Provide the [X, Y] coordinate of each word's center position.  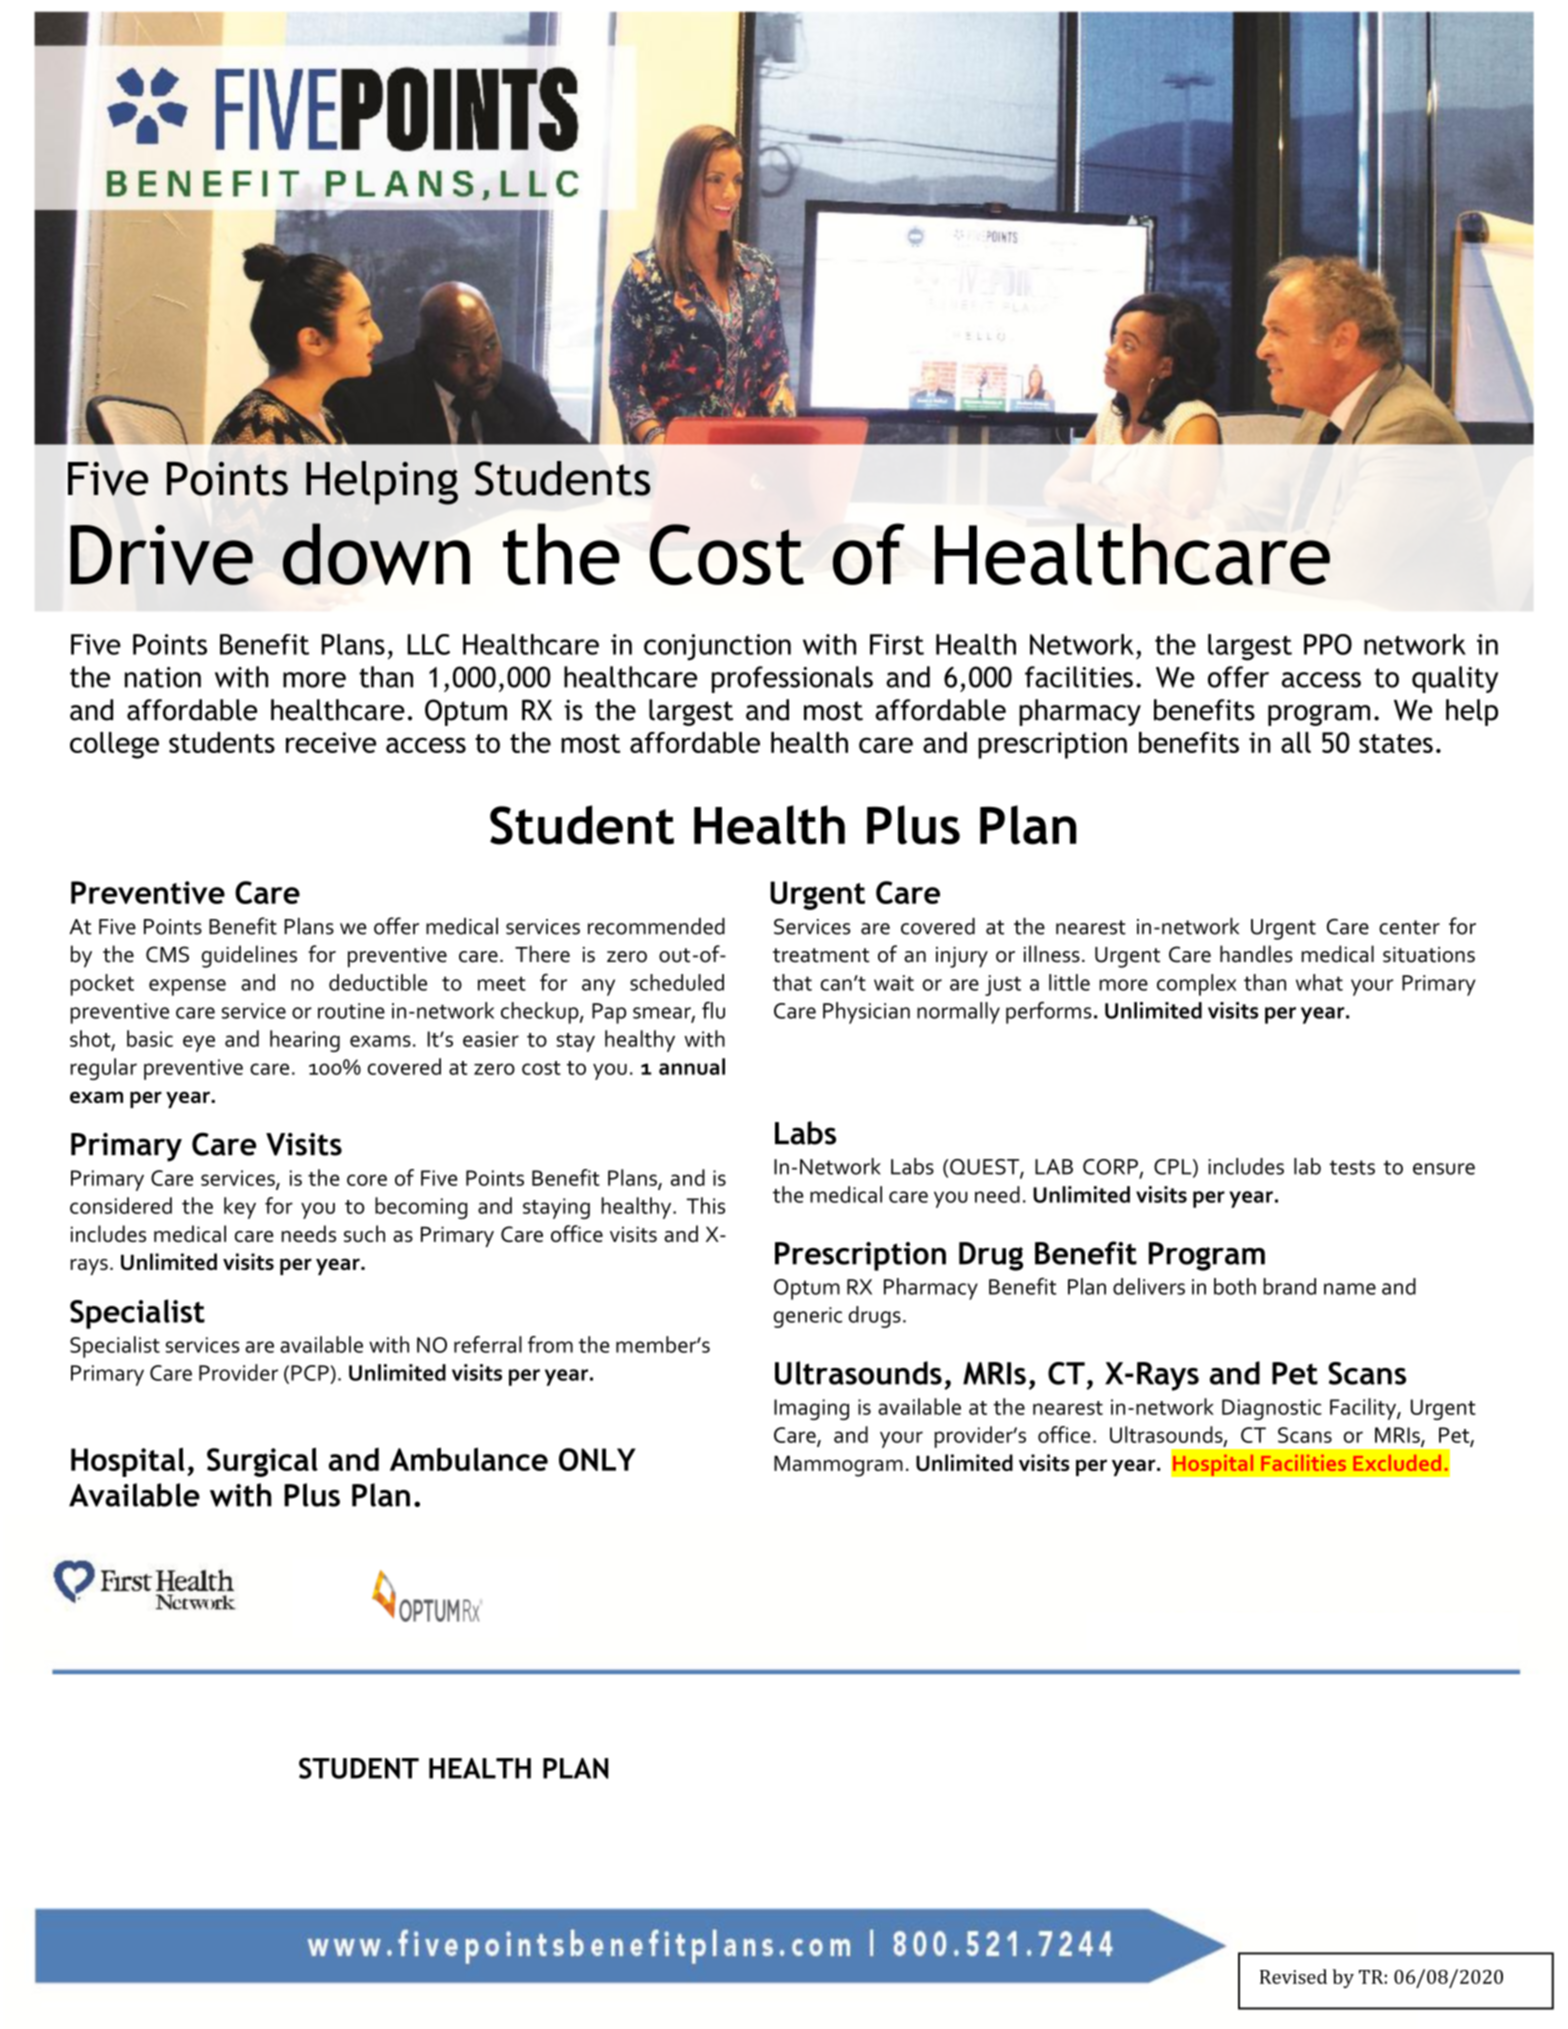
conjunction [717, 647]
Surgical [262, 1462]
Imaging [811, 1409]
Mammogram [838, 1466]
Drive [161, 555]
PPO [1328, 644]
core [367, 1180]
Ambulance [469, 1459]
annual [692, 1066]
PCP [310, 1373]
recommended [656, 926]
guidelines [249, 956]
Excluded [1397, 1463]
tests [1352, 1167]
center [1409, 927]
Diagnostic [1272, 1409]
